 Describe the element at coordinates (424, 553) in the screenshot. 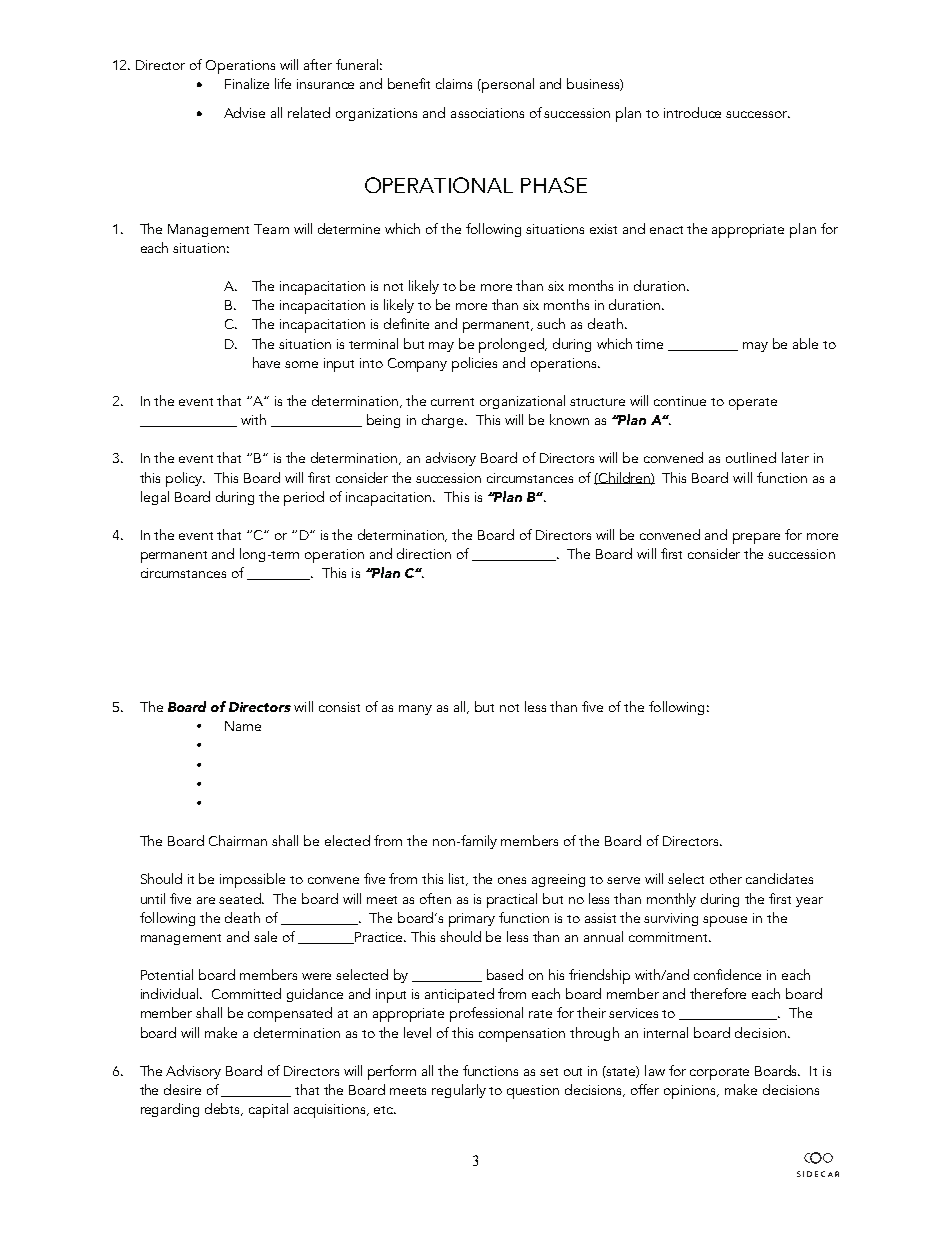

I see `direction` at that location.
